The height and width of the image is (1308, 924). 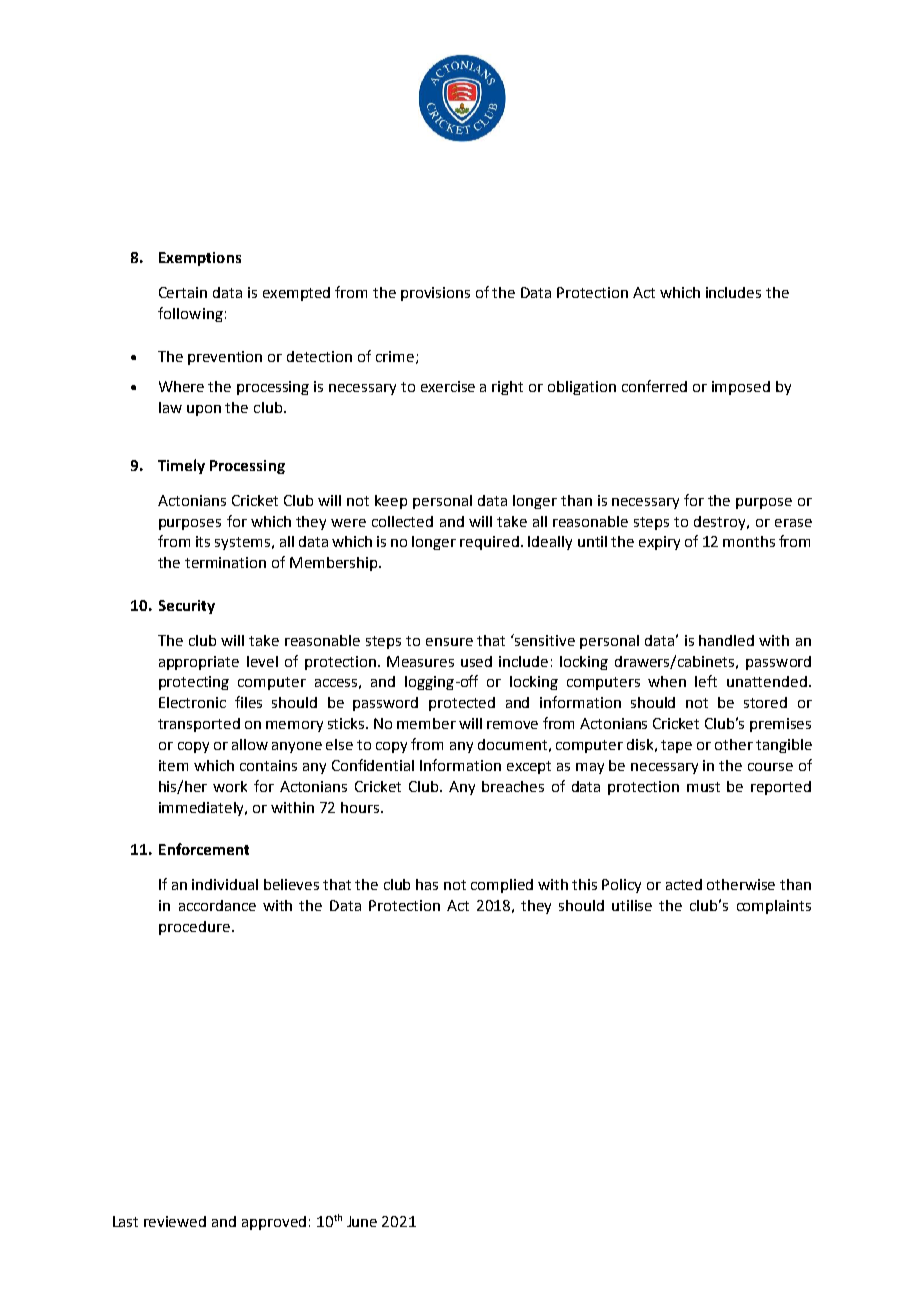 I want to click on required, so click(x=489, y=543).
